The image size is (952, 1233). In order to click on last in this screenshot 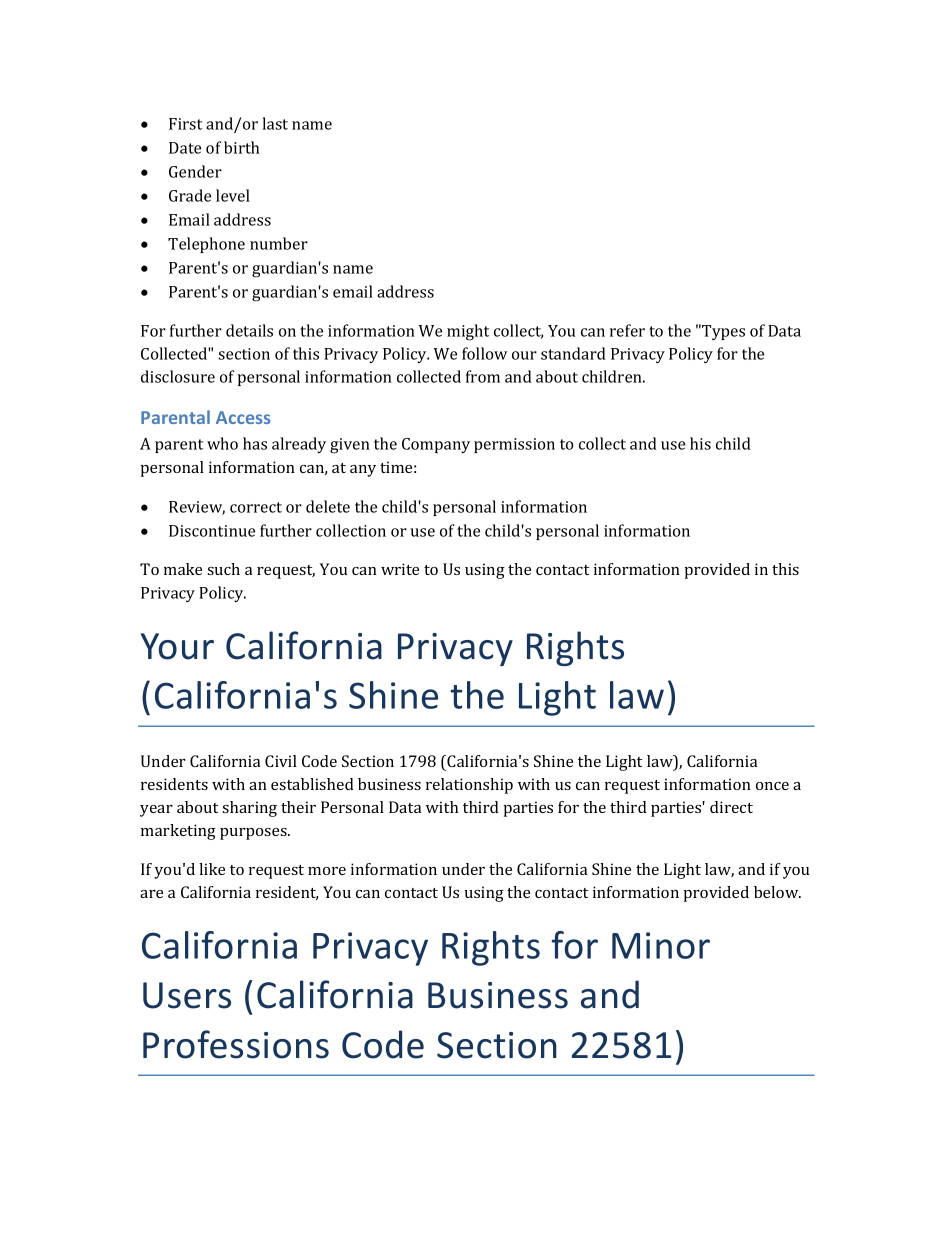, I will do `click(275, 123)`.
